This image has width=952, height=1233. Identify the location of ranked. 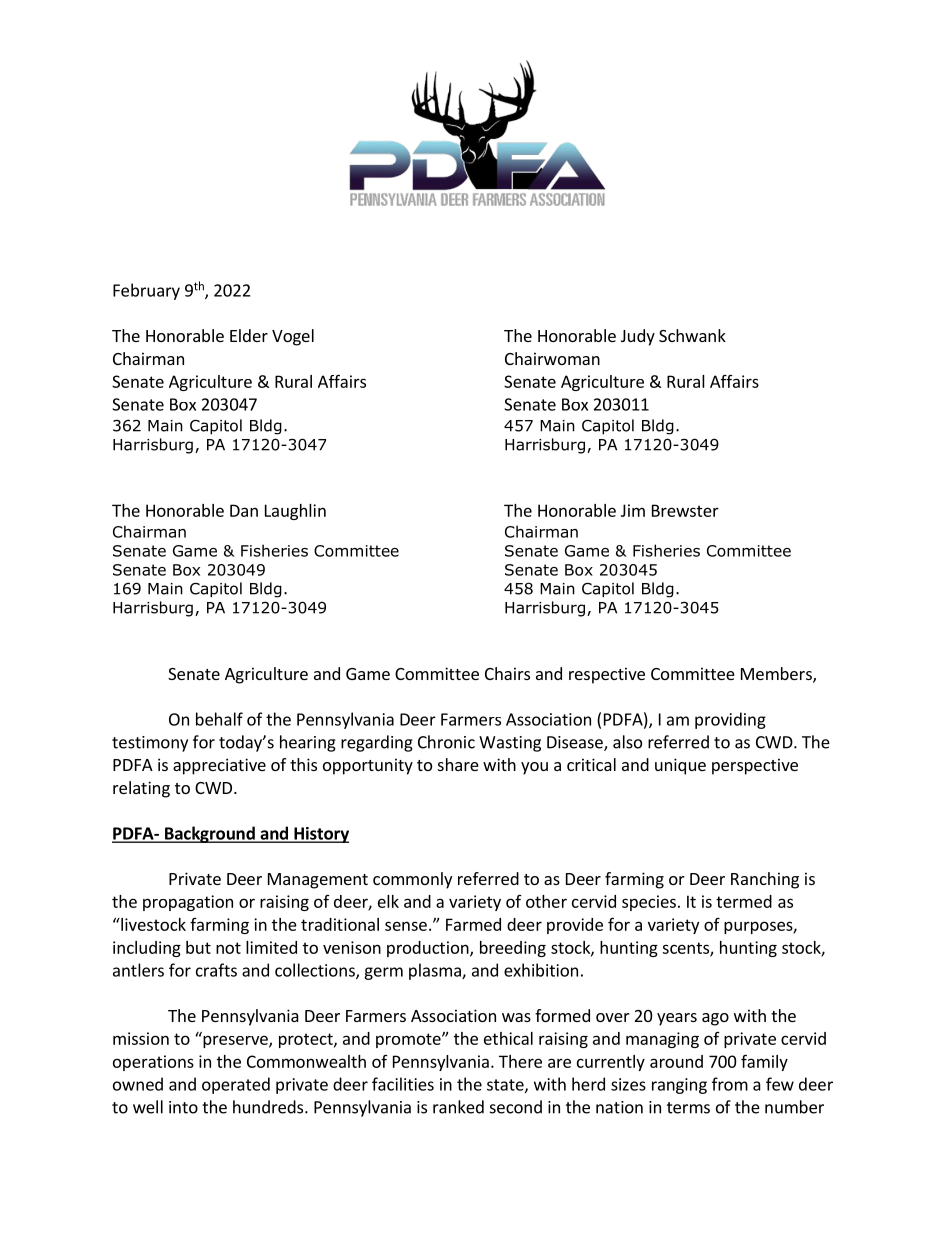
(458, 1107).
